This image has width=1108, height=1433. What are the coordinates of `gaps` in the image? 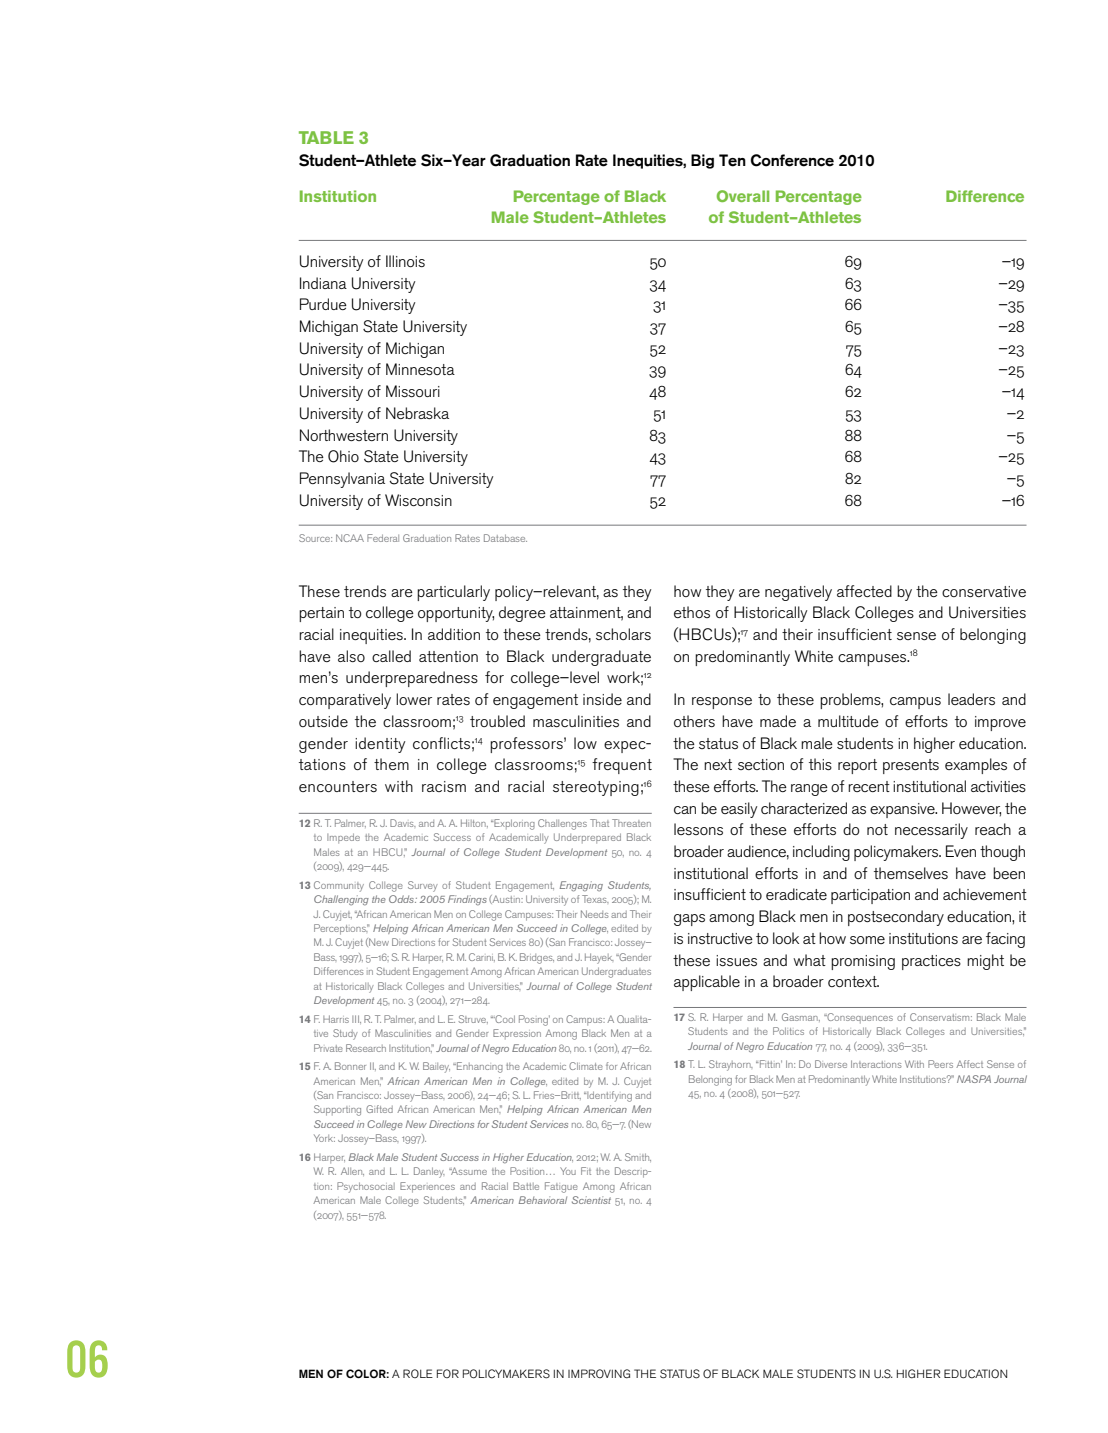 It's located at (689, 920).
